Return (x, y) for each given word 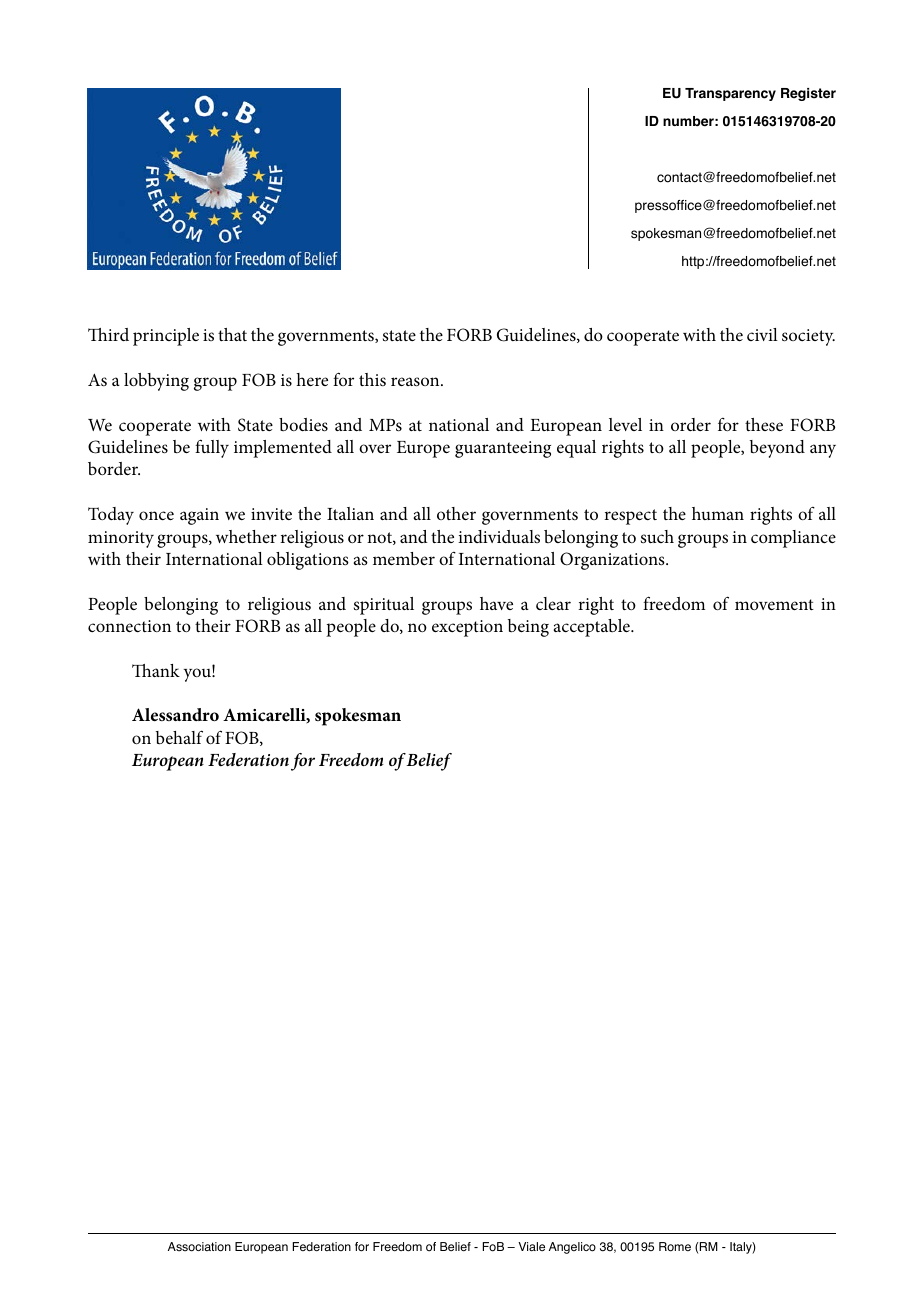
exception (467, 628)
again (199, 516)
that (232, 334)
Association (199, 1247)
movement (774, 604)
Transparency (730, 94)
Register (808, 94)
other (456, 513)
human (718, 513)
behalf (179, 737)
